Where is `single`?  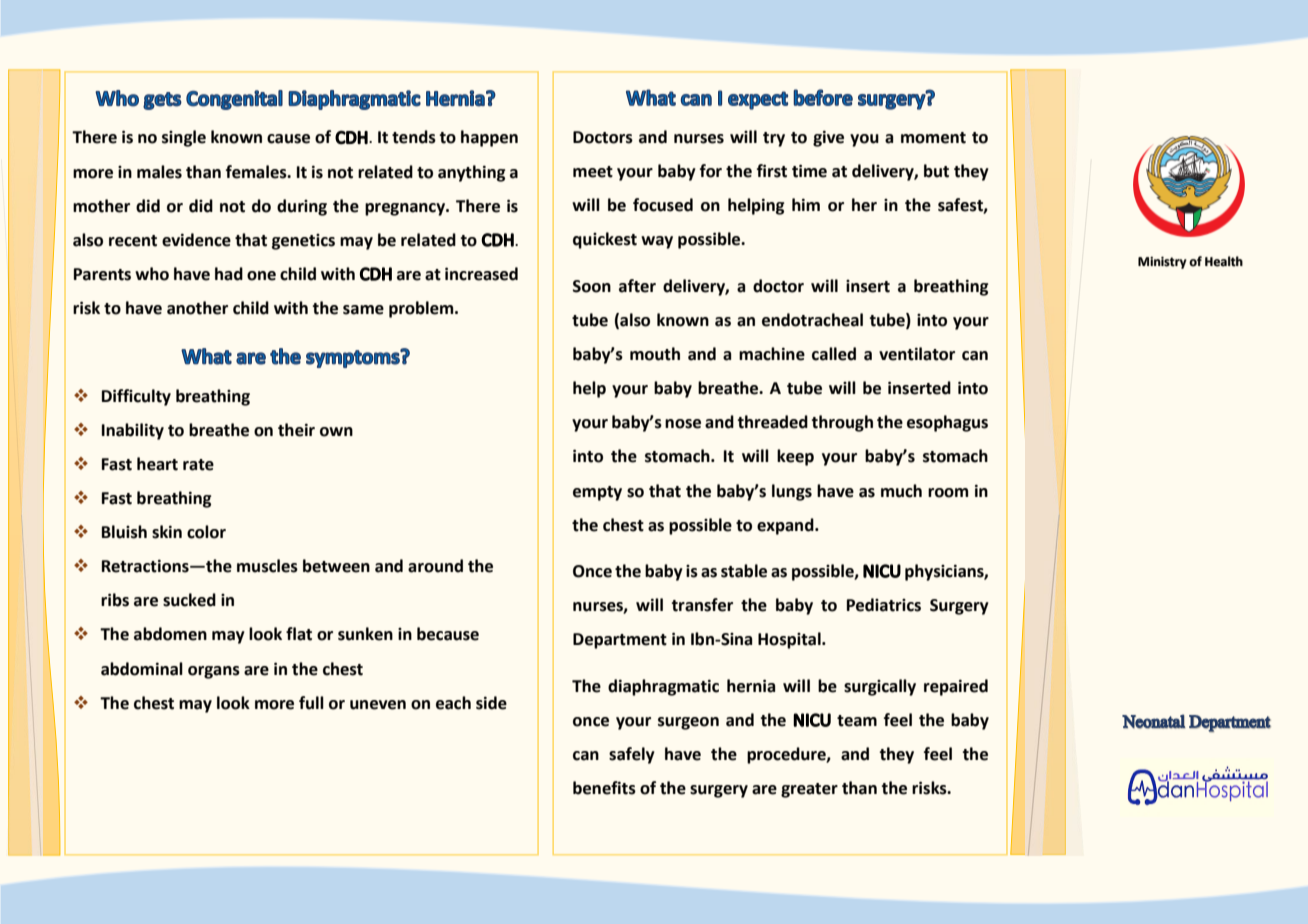 single is located at coordinates (184, 138).
